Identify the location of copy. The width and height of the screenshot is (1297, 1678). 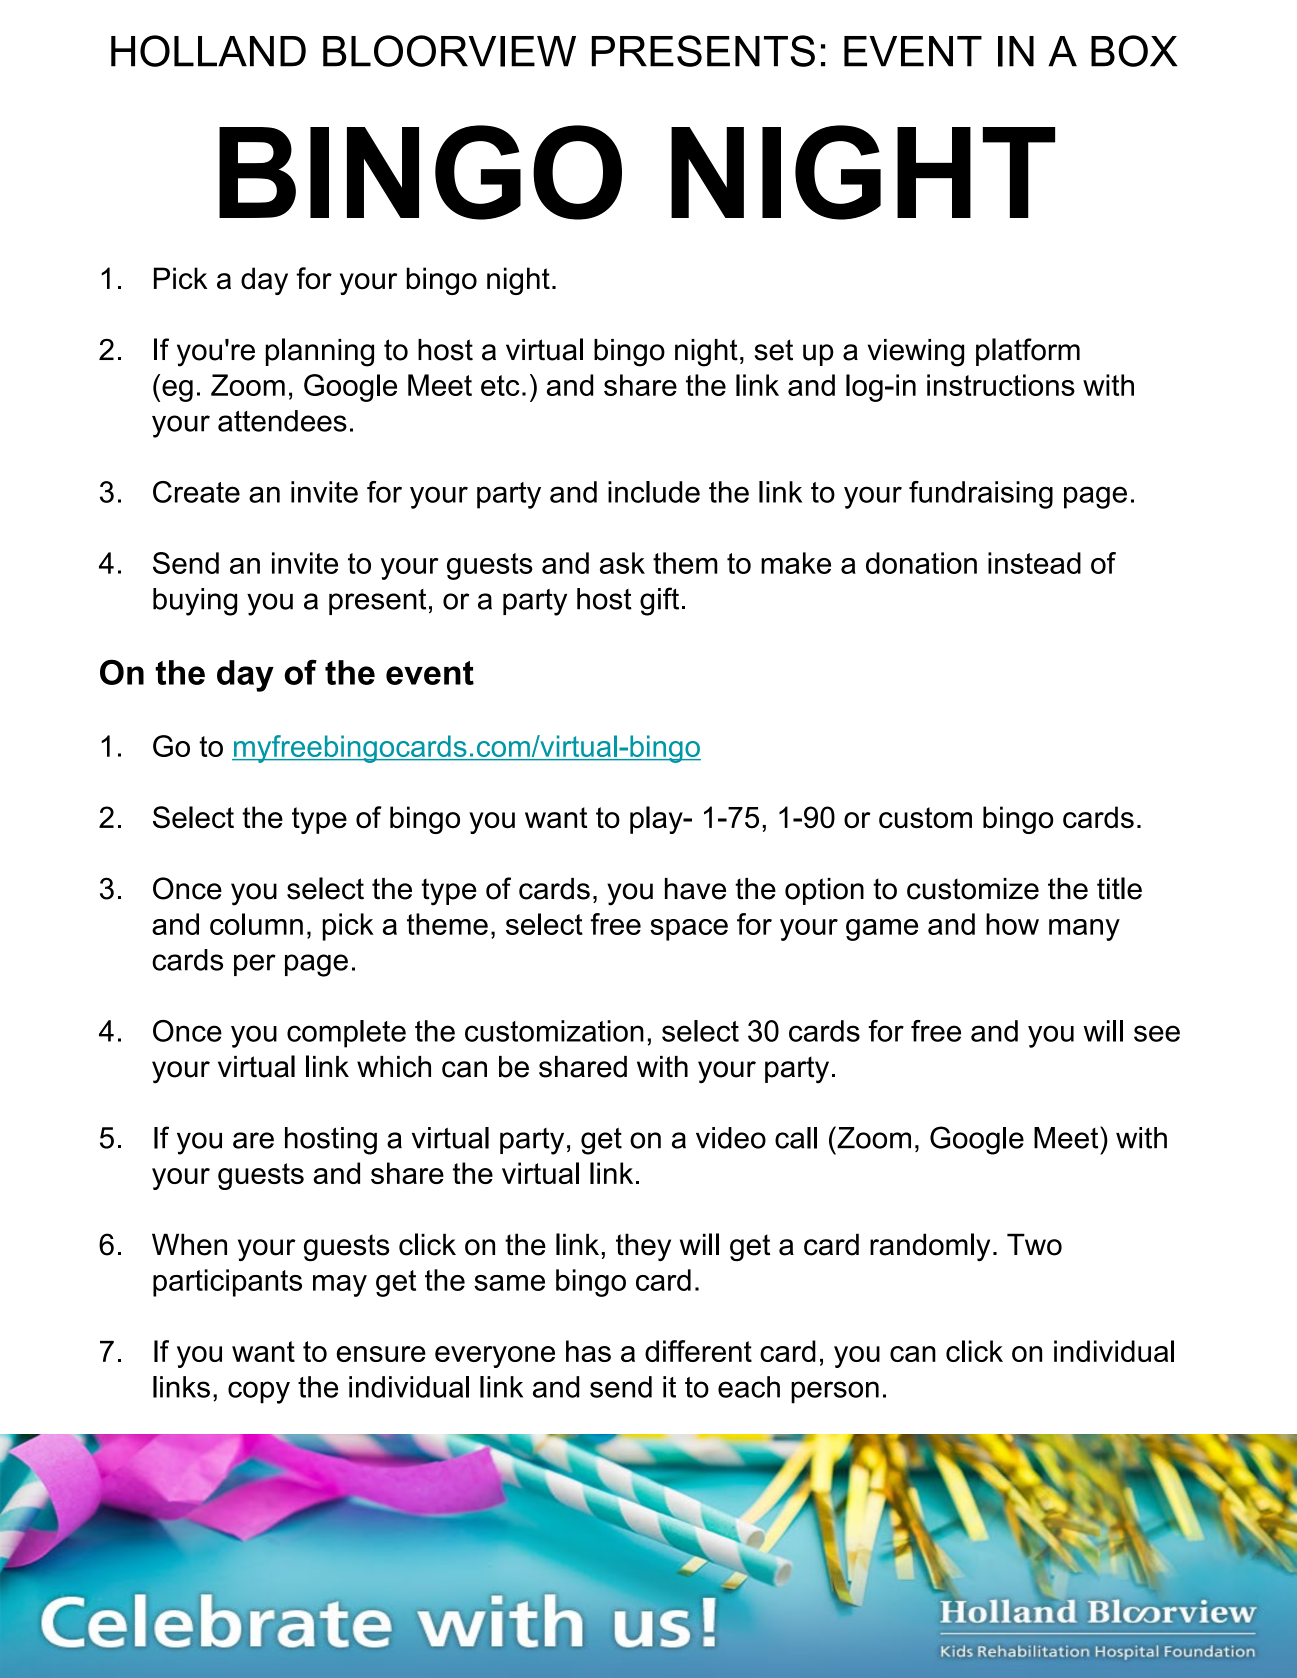
(259, 1392).
